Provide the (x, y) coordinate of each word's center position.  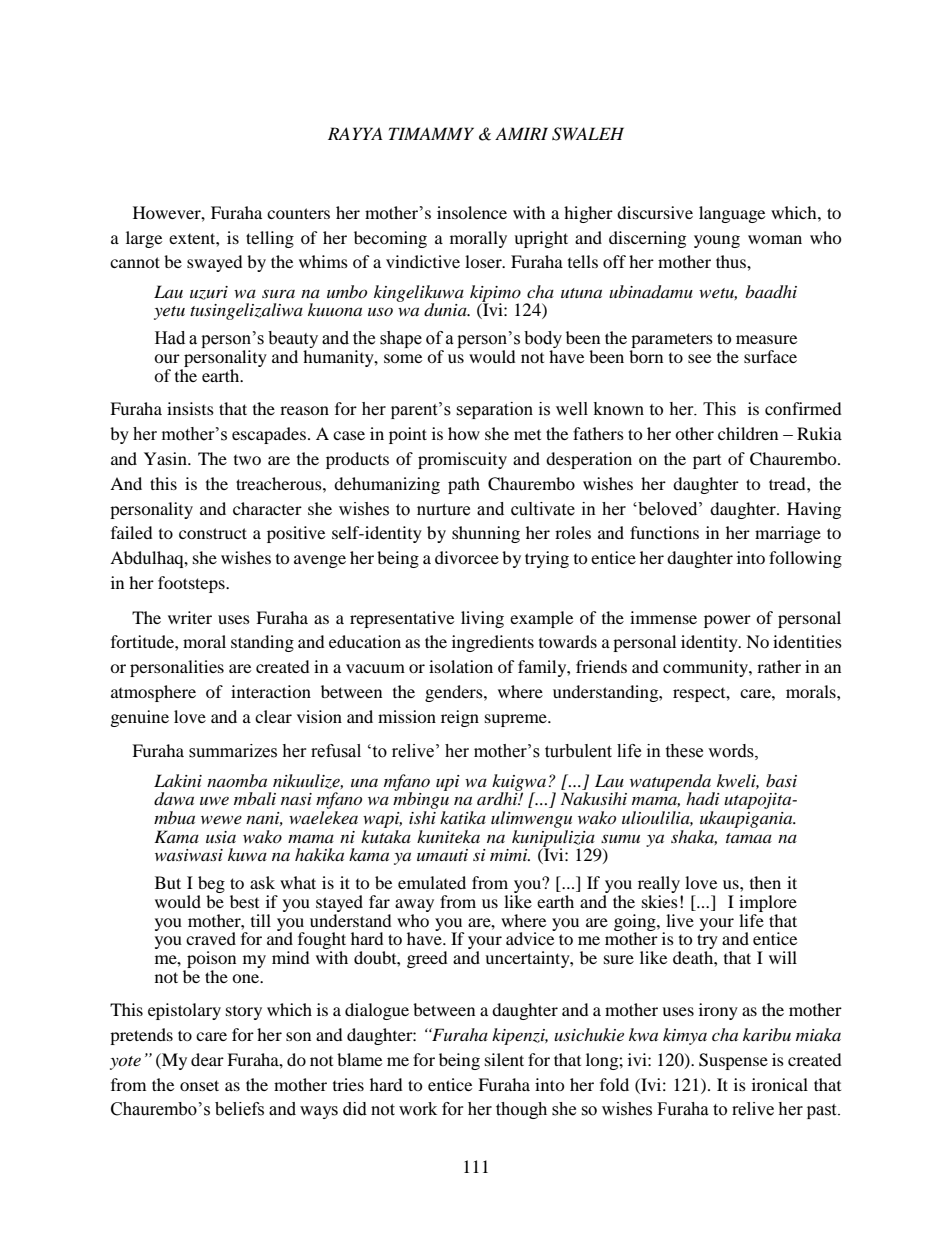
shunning (486, 534)
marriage (788, 534)
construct (213, 533)
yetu (169, 313)
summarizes (233, 751)
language (732, 214)
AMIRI (521, 133)
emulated (432, 882)
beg (211, 886)
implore (768, 905)
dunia (446, 310)
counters (298, 213)
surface (770, 356)
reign (460, 718)
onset (199, 1085)
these (684, 751)
